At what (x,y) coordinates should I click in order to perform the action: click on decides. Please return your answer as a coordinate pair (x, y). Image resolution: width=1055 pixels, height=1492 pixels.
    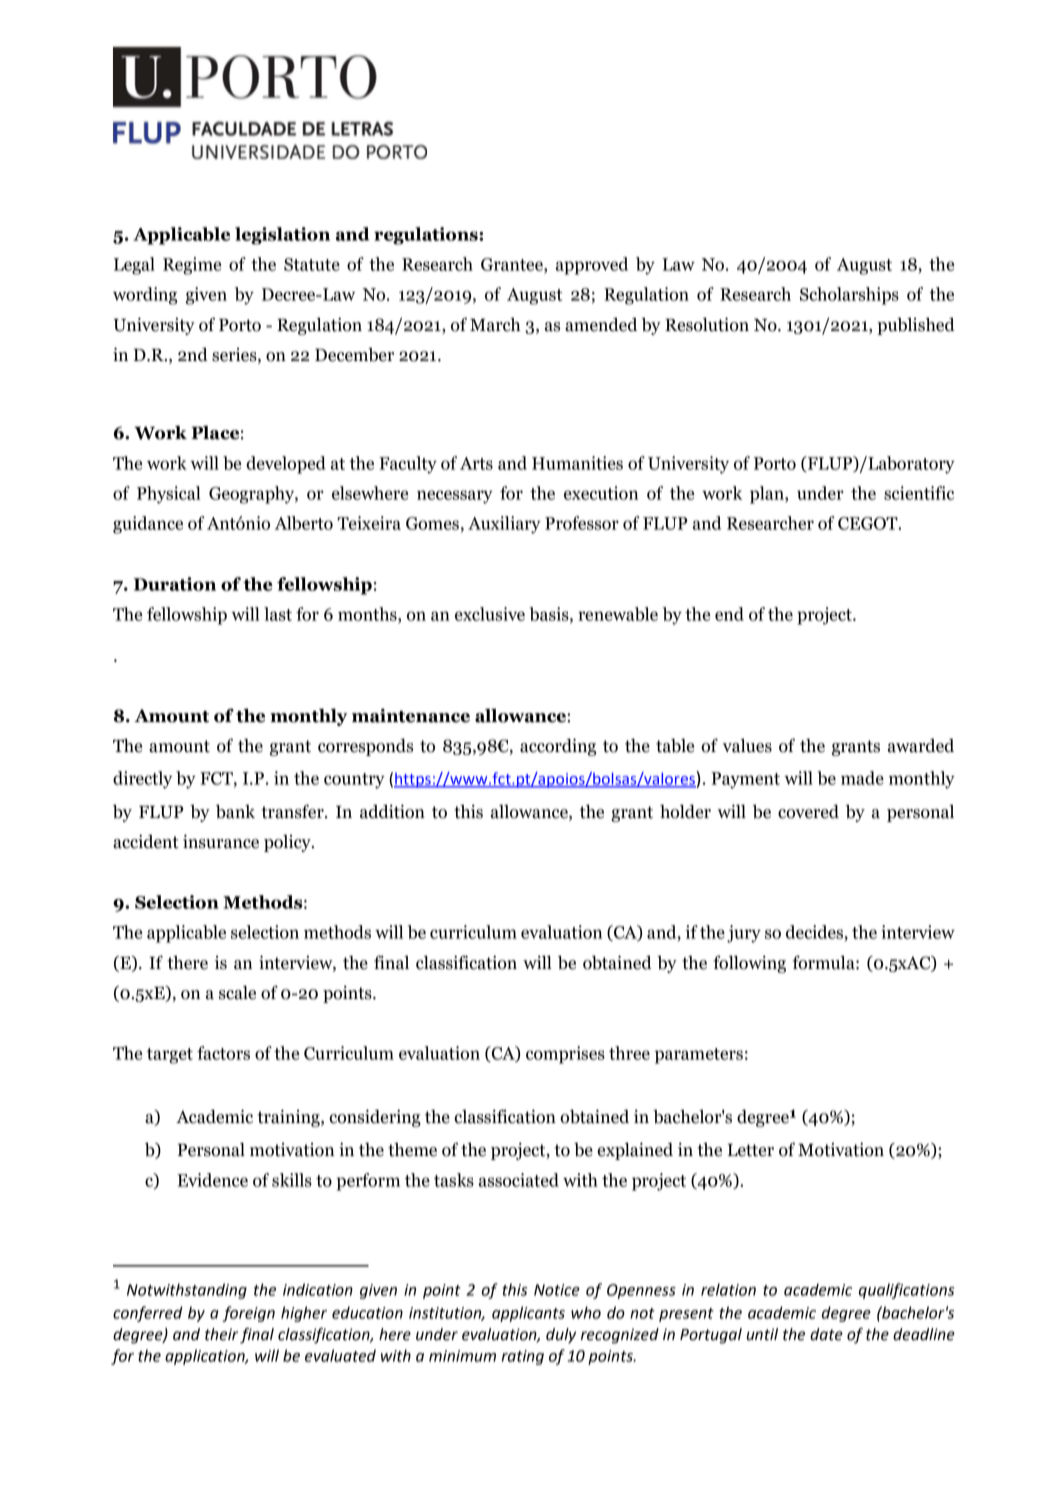
    Looking at the image, I should click on (815, 932).
